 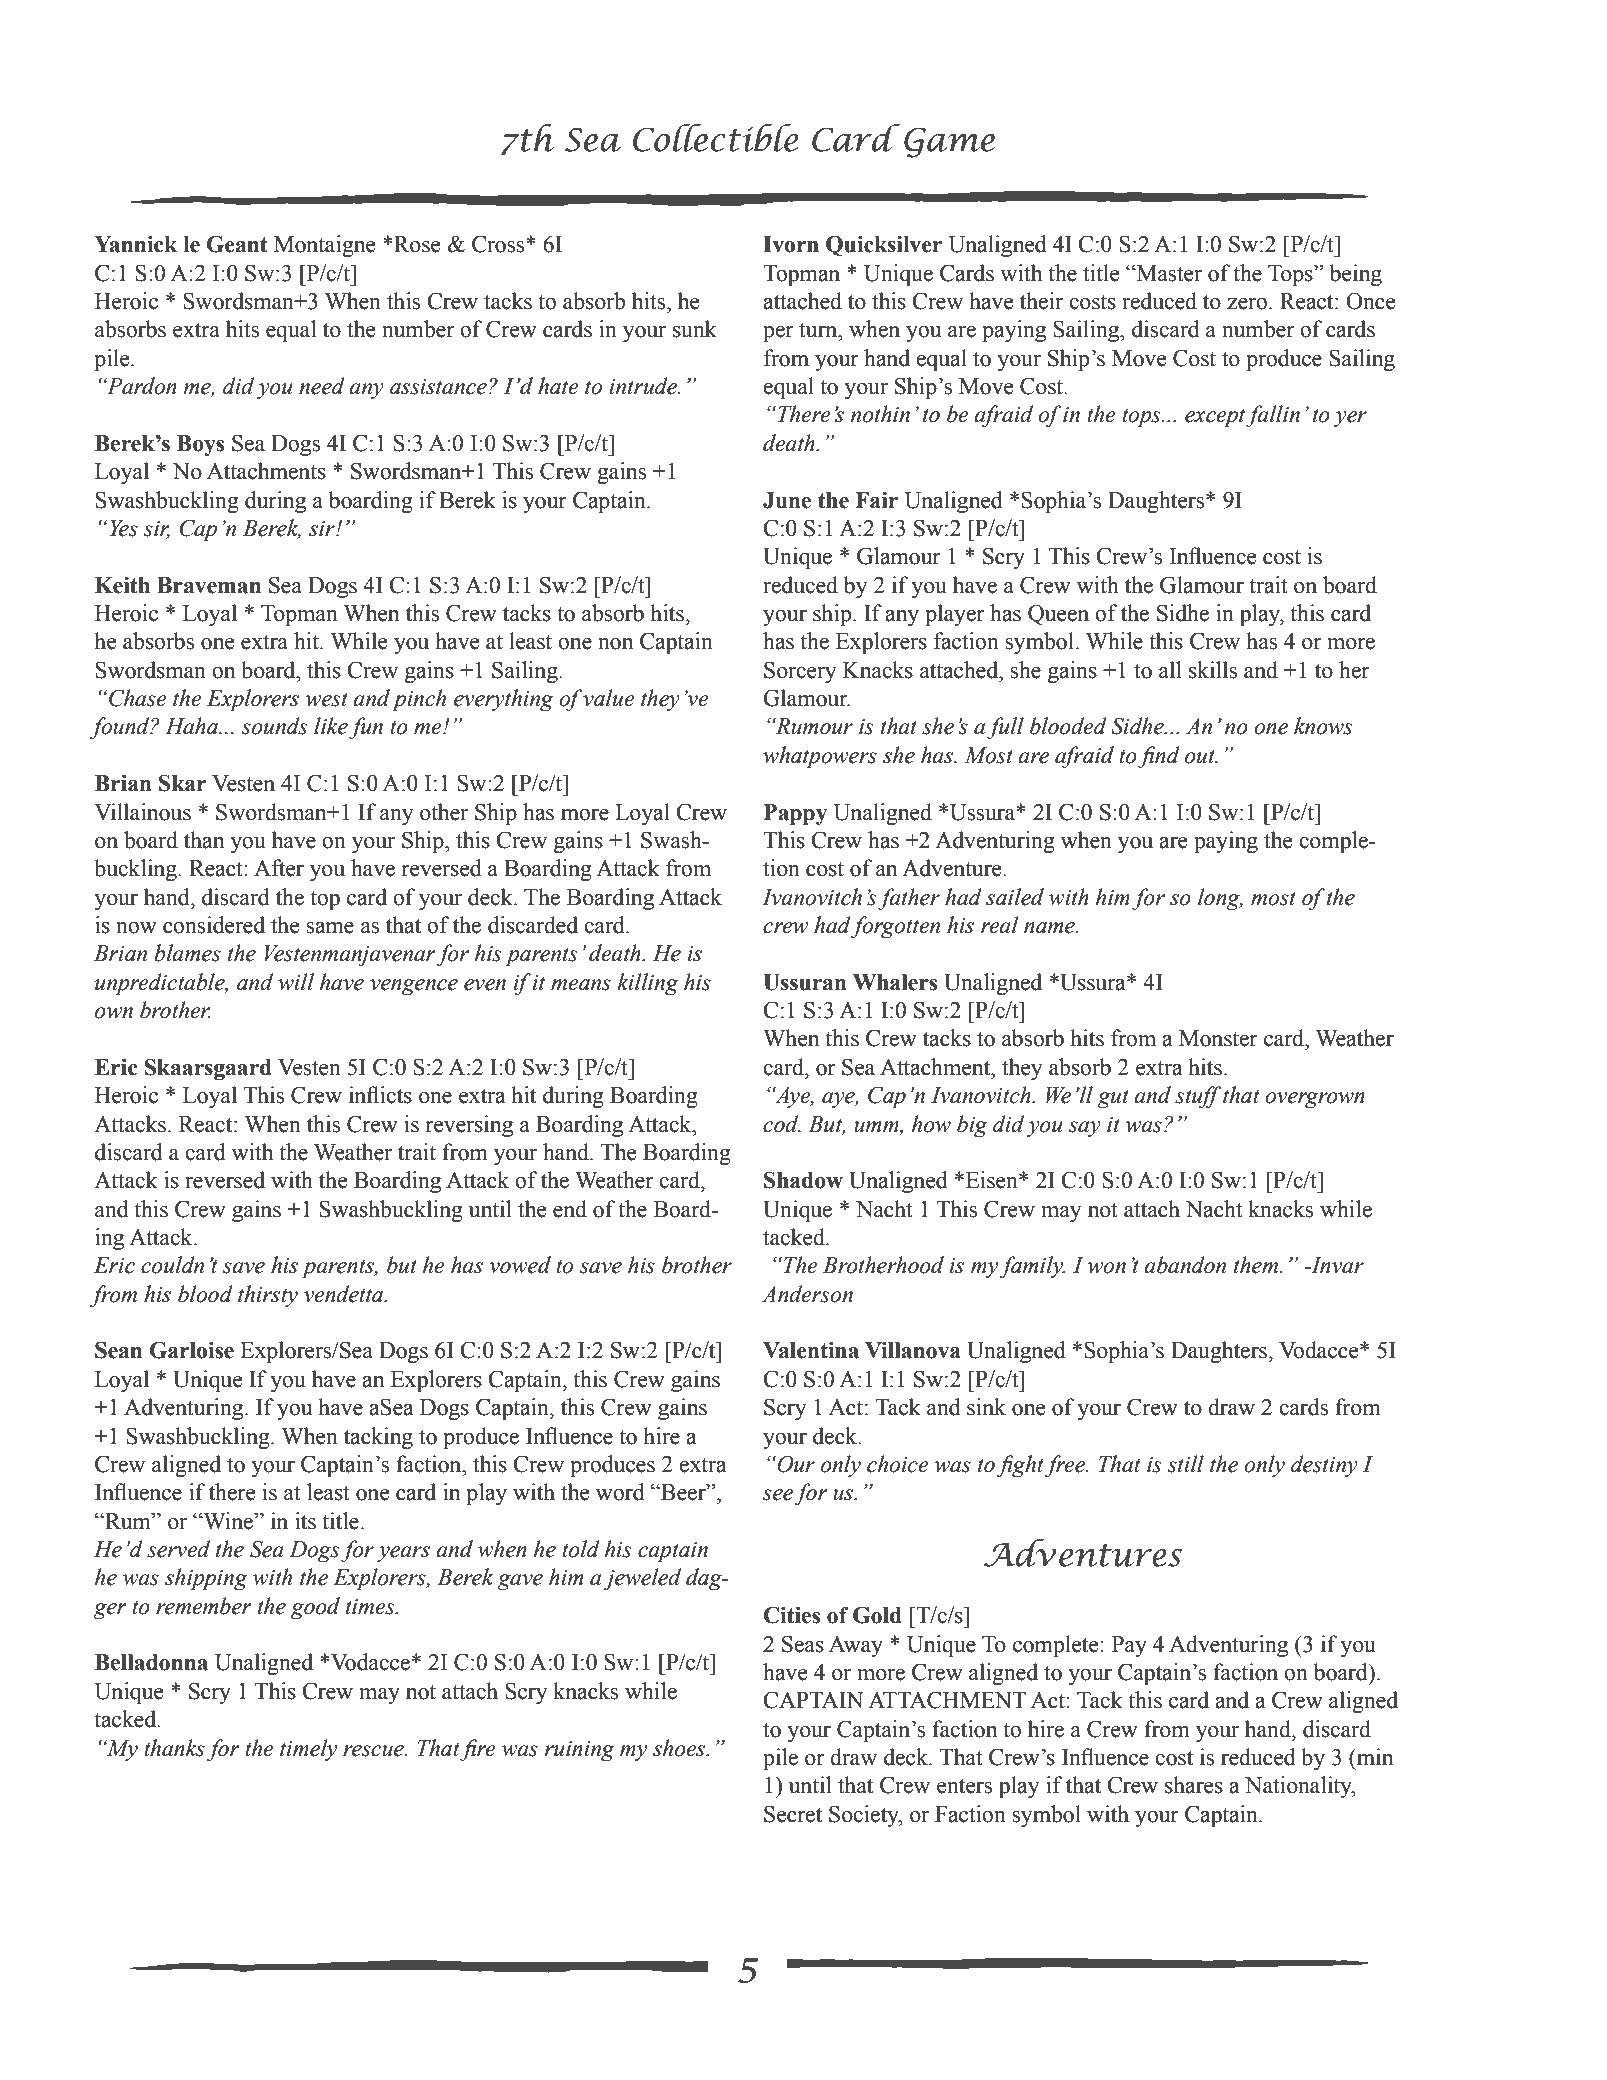 I want to click on thirsty, so click(x=268, y=1296).
